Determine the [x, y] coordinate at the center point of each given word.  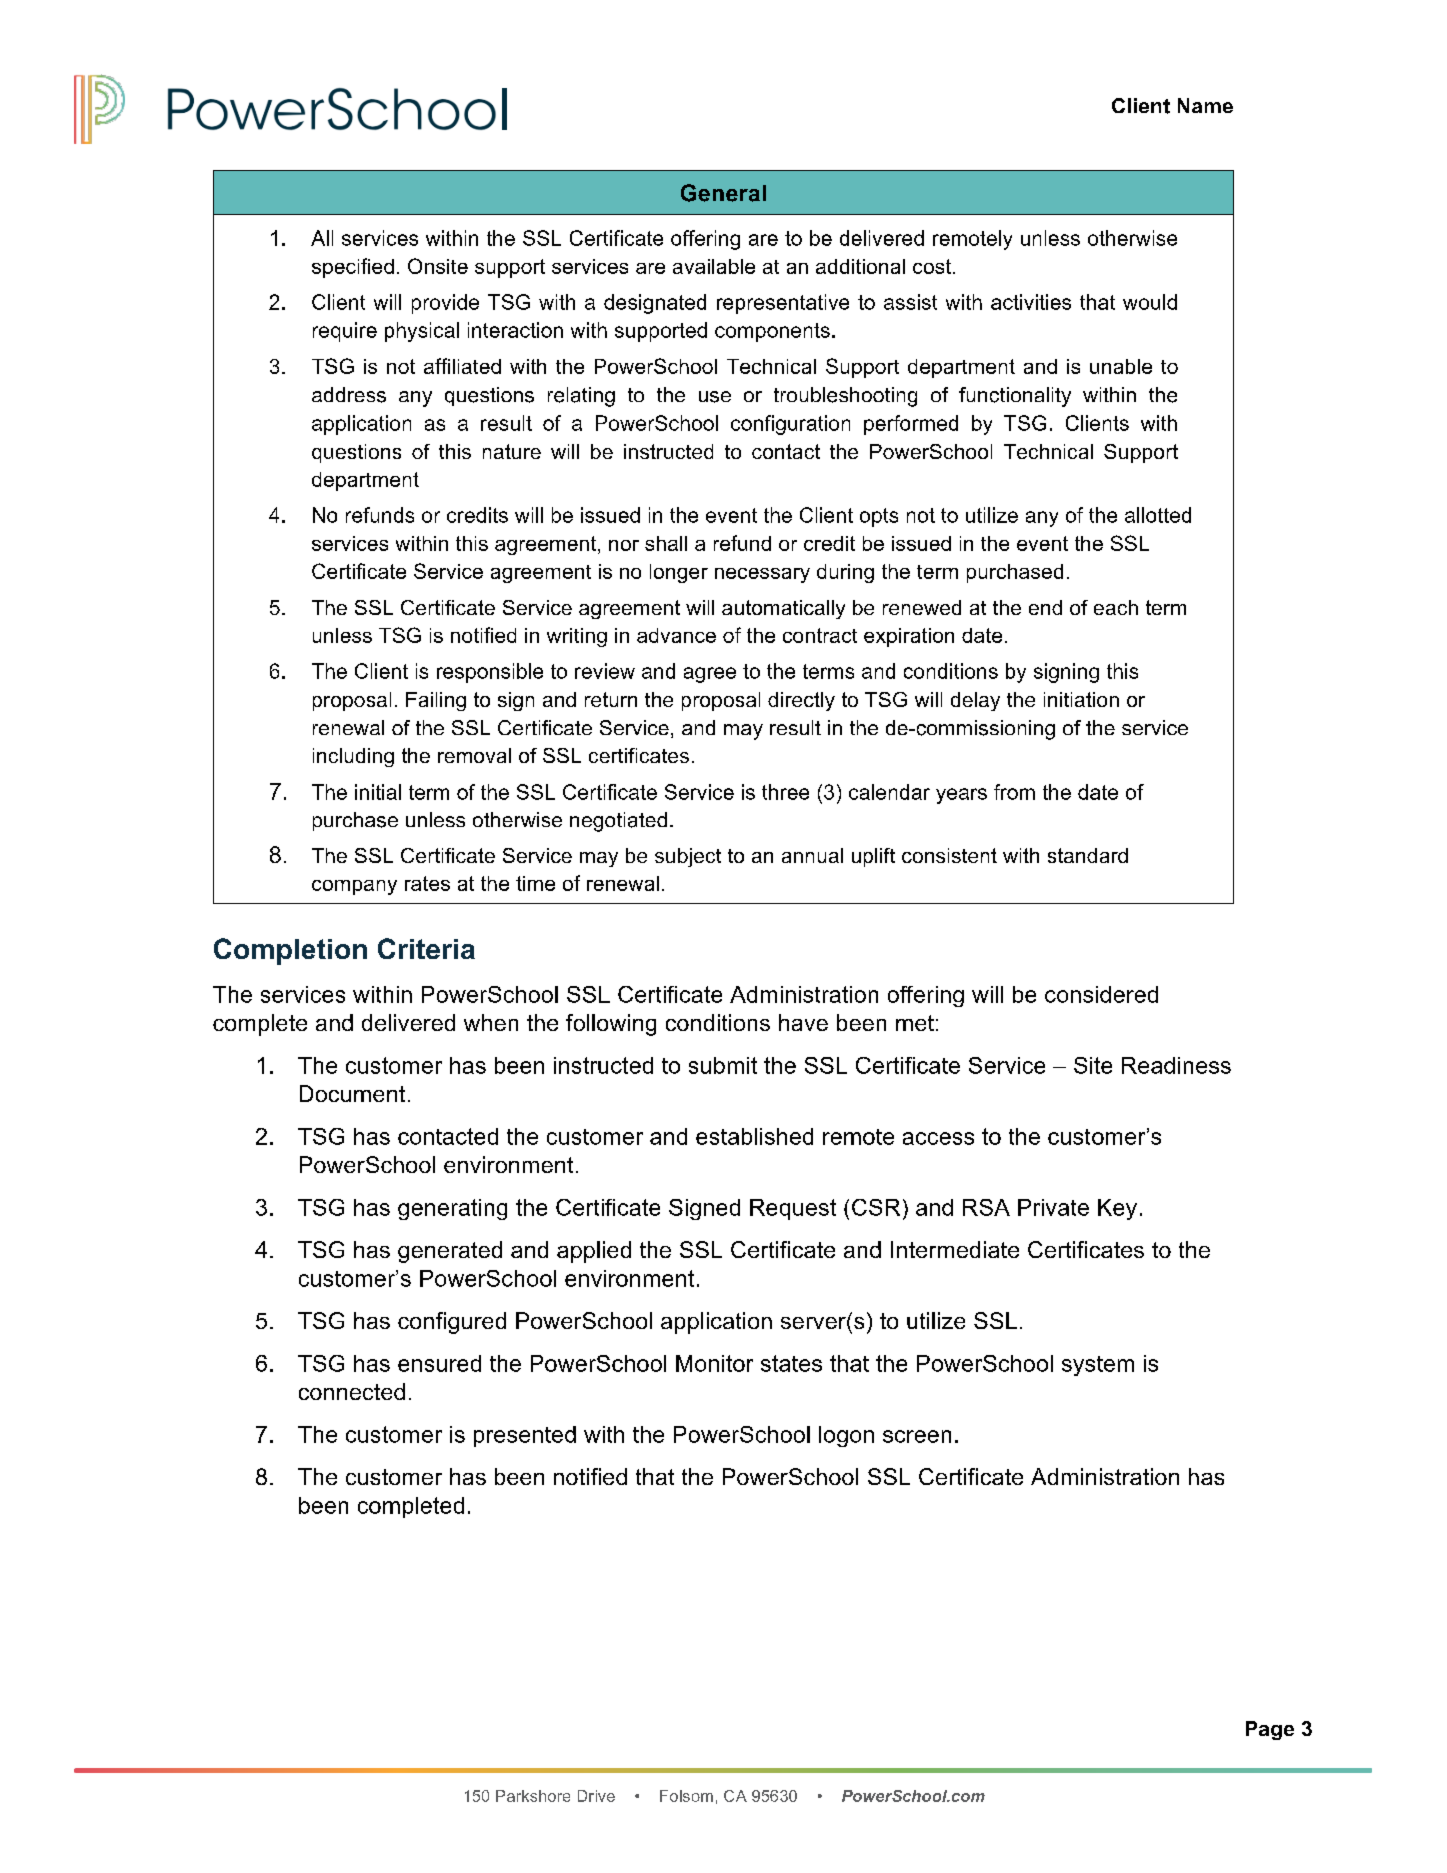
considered [1101, 994]
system [1098, 1366]
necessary [762, 575]
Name [1205, 105]
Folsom [686, 1796]
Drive [596, 1796]
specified [353, 268]
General [723, 193]
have [803, 1022]
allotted [1158, 515]
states [791, 1363]
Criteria [426, 948]
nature [512, 451]
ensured [439, 1363]
